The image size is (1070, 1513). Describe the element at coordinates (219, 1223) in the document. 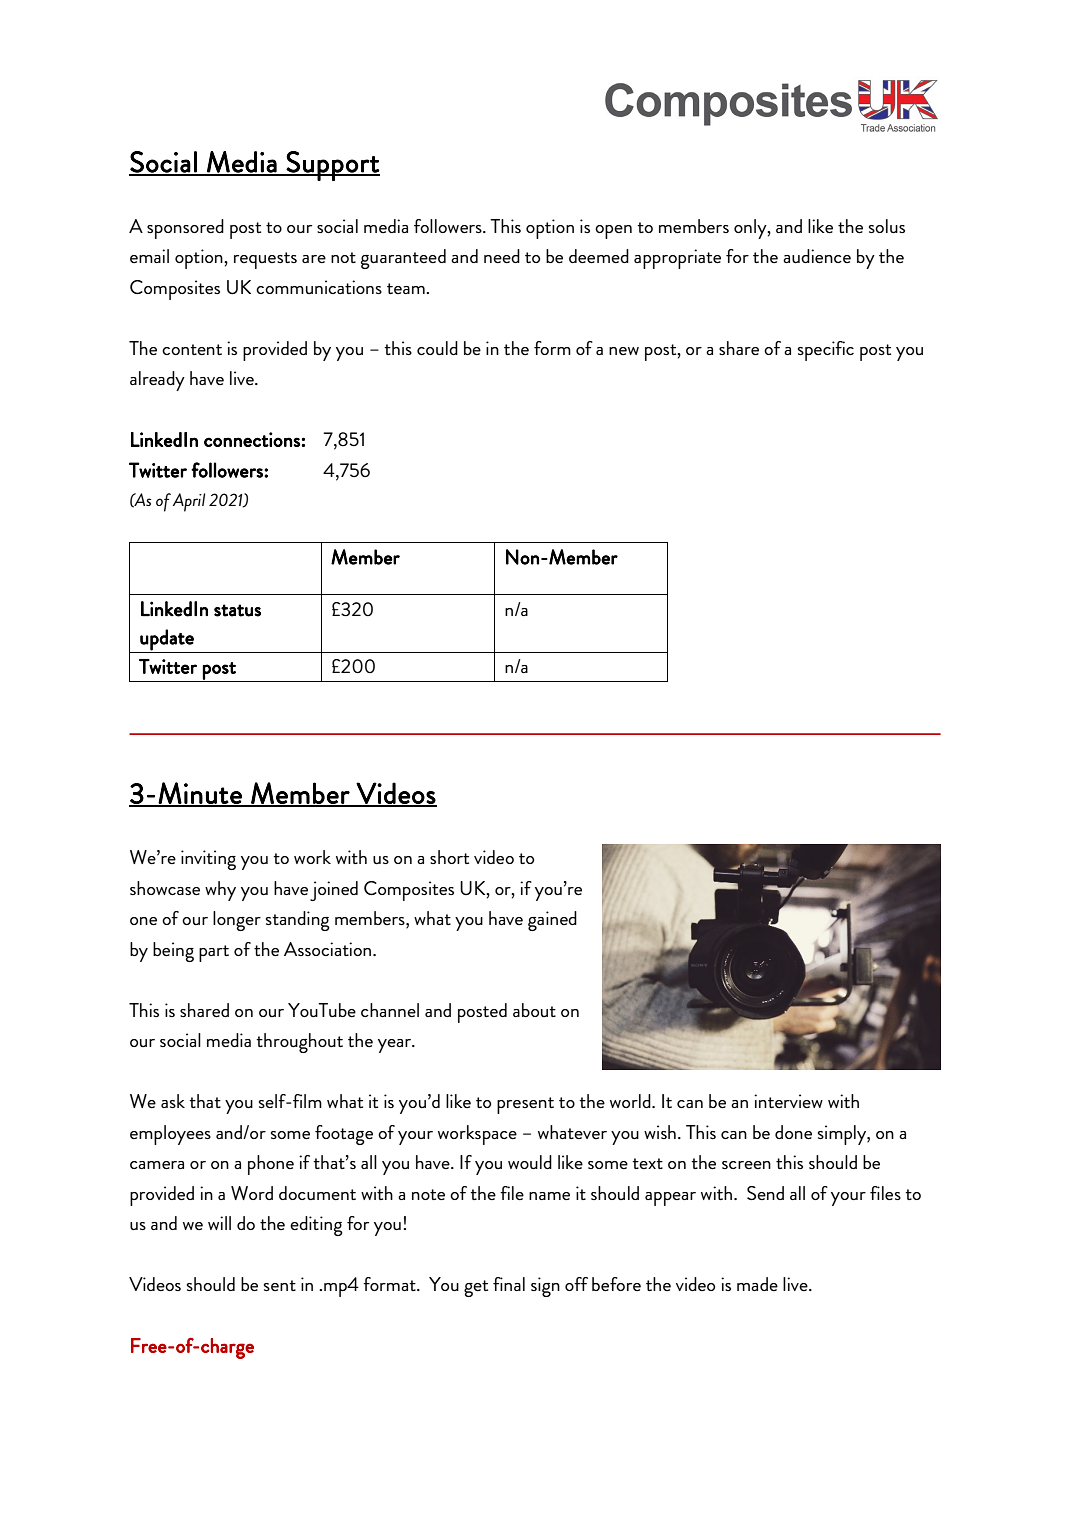

I see `will` at that location.
